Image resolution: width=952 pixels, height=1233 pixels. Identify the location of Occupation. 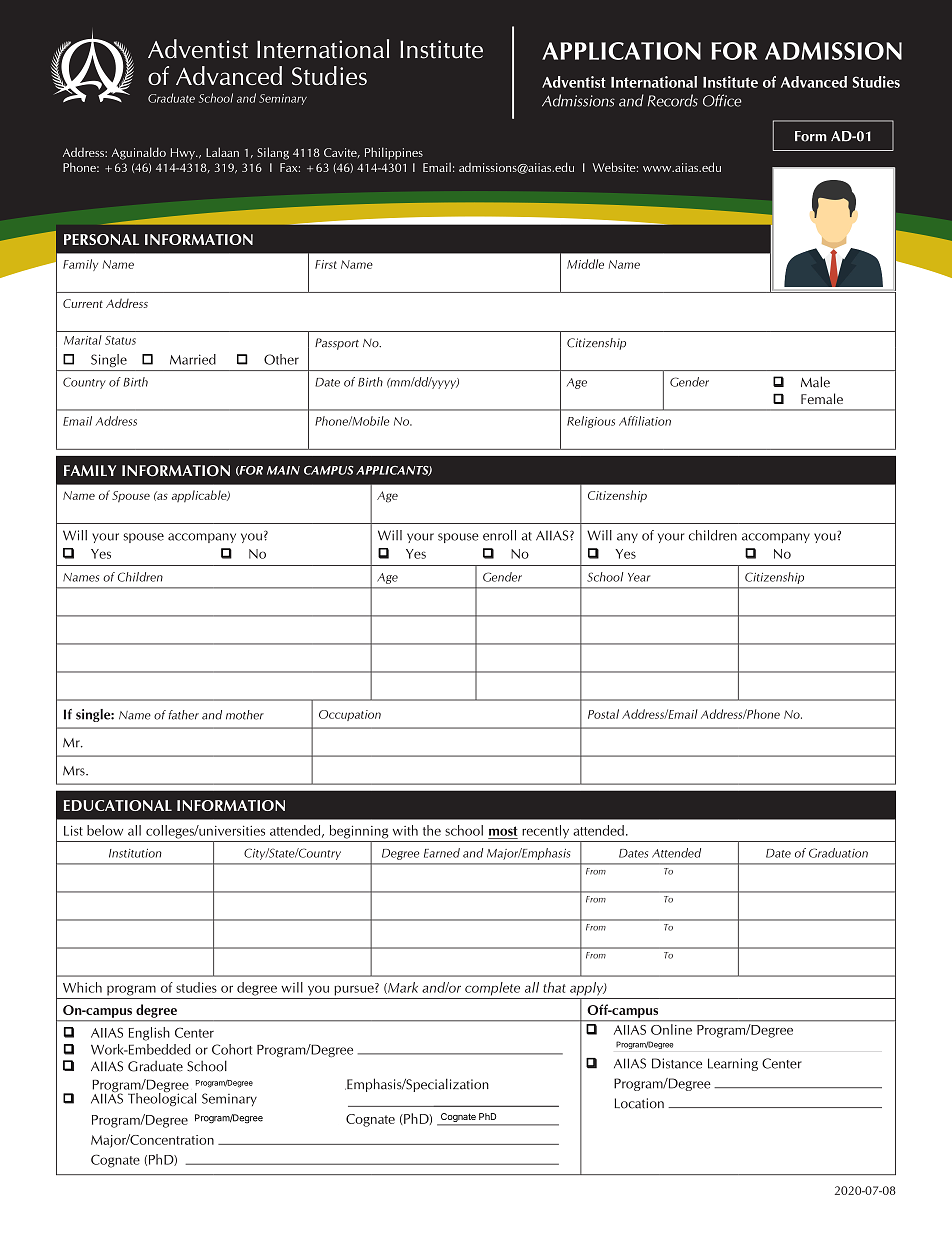
(350, 715).
